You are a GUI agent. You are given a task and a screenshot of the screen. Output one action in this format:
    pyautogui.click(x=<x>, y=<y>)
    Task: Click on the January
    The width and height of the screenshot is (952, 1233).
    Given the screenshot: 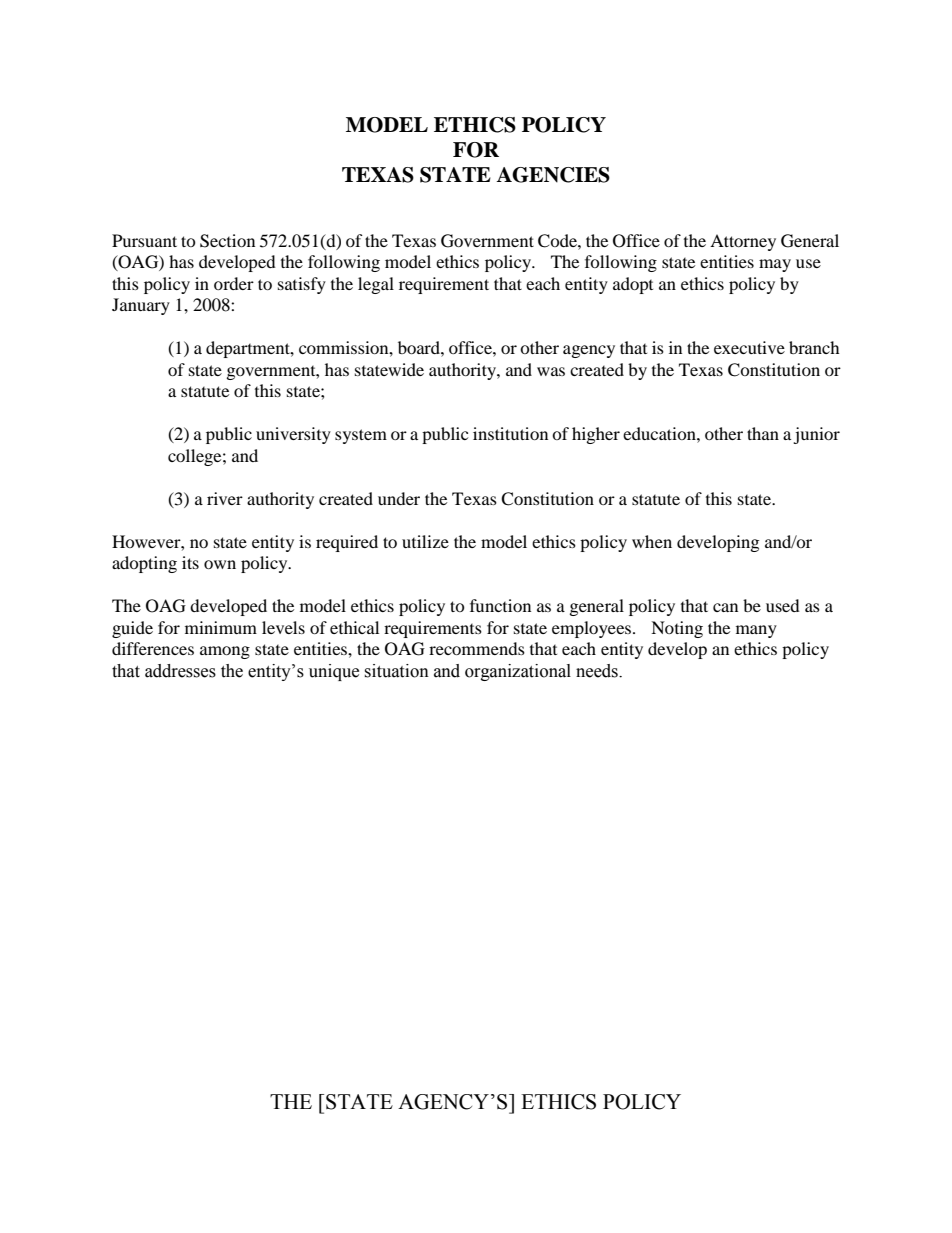 What is the action you would take?
    pyautogui.click(x=141, y=306)
